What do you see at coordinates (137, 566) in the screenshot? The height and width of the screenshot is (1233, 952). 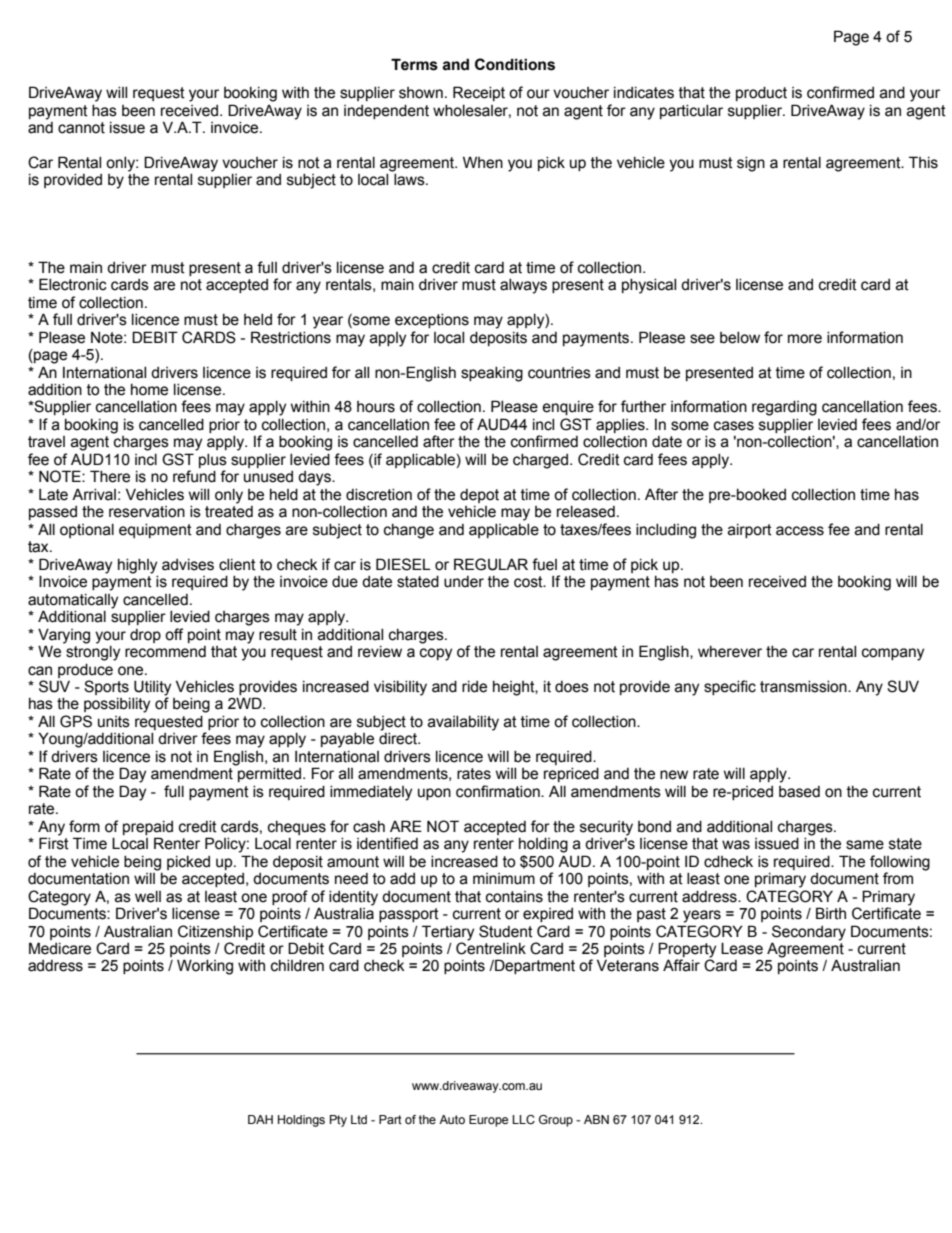 I see `highly` at bounding box center [137, 566].
